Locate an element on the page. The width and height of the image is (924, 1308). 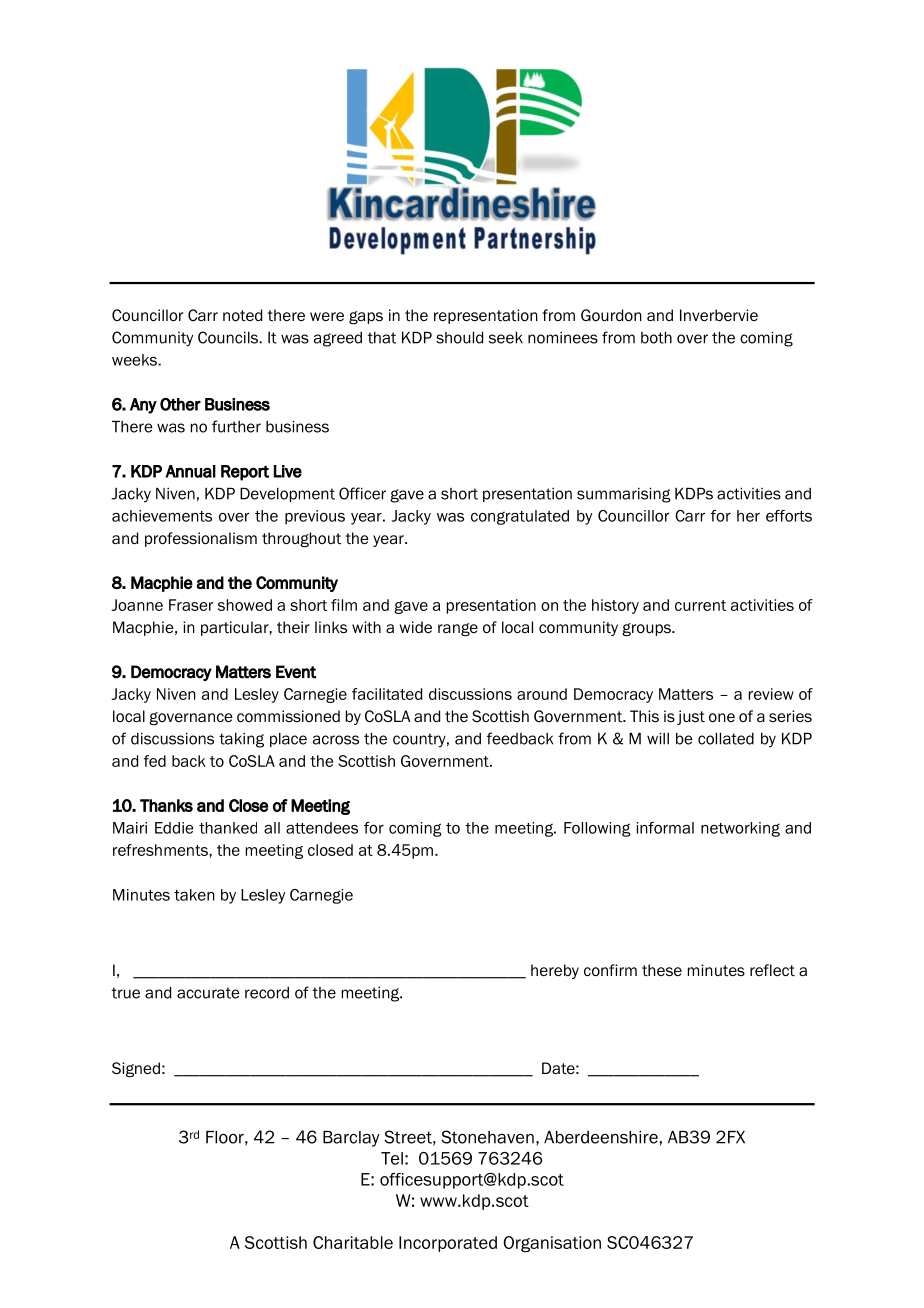
Charitable is located at coordinates (353, 1242).
